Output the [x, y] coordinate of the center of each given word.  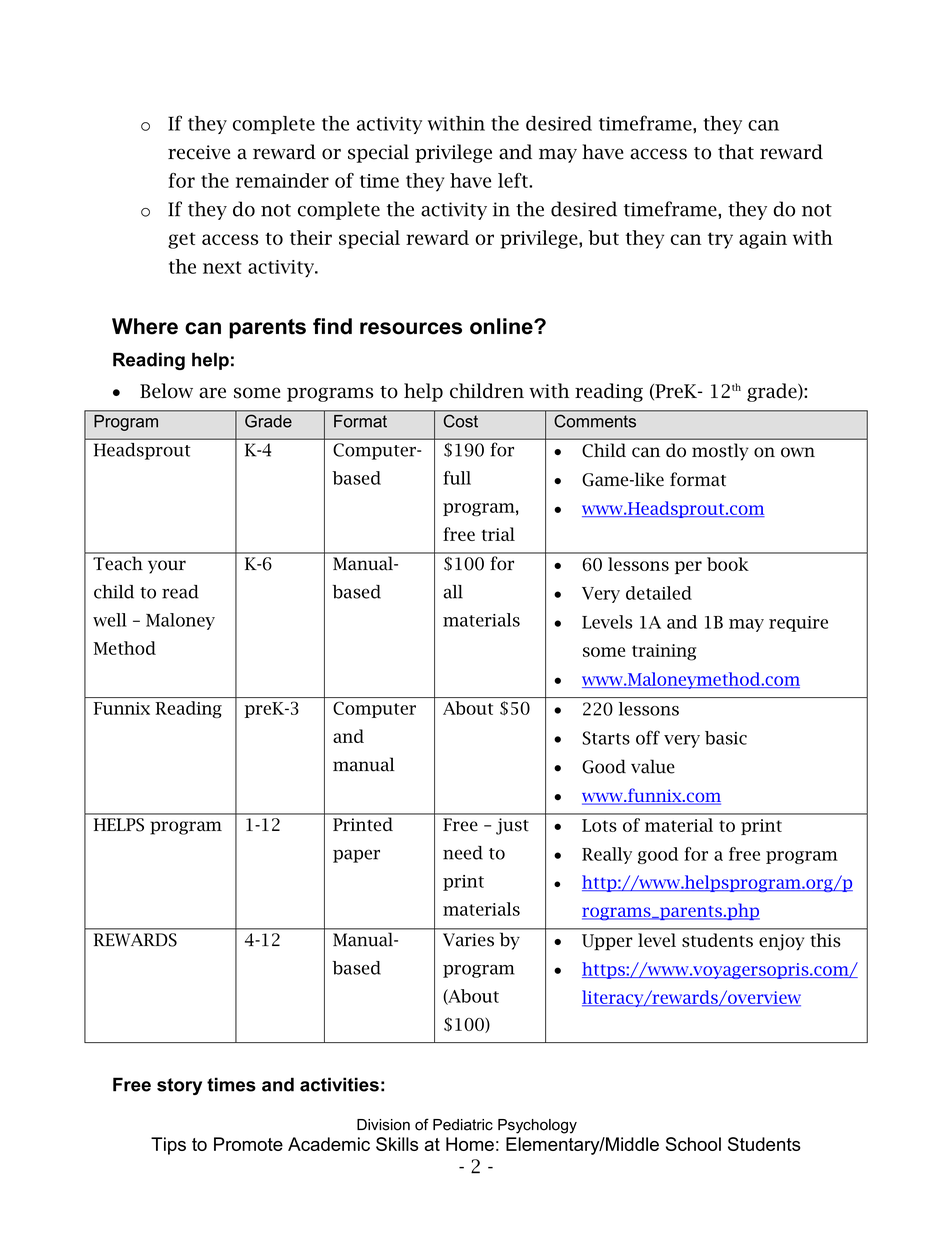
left [514, 180]
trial [498, 534]
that [736, 152]
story [179, 1086]
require [798, 624]
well [110, 620]
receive [199, 152]
